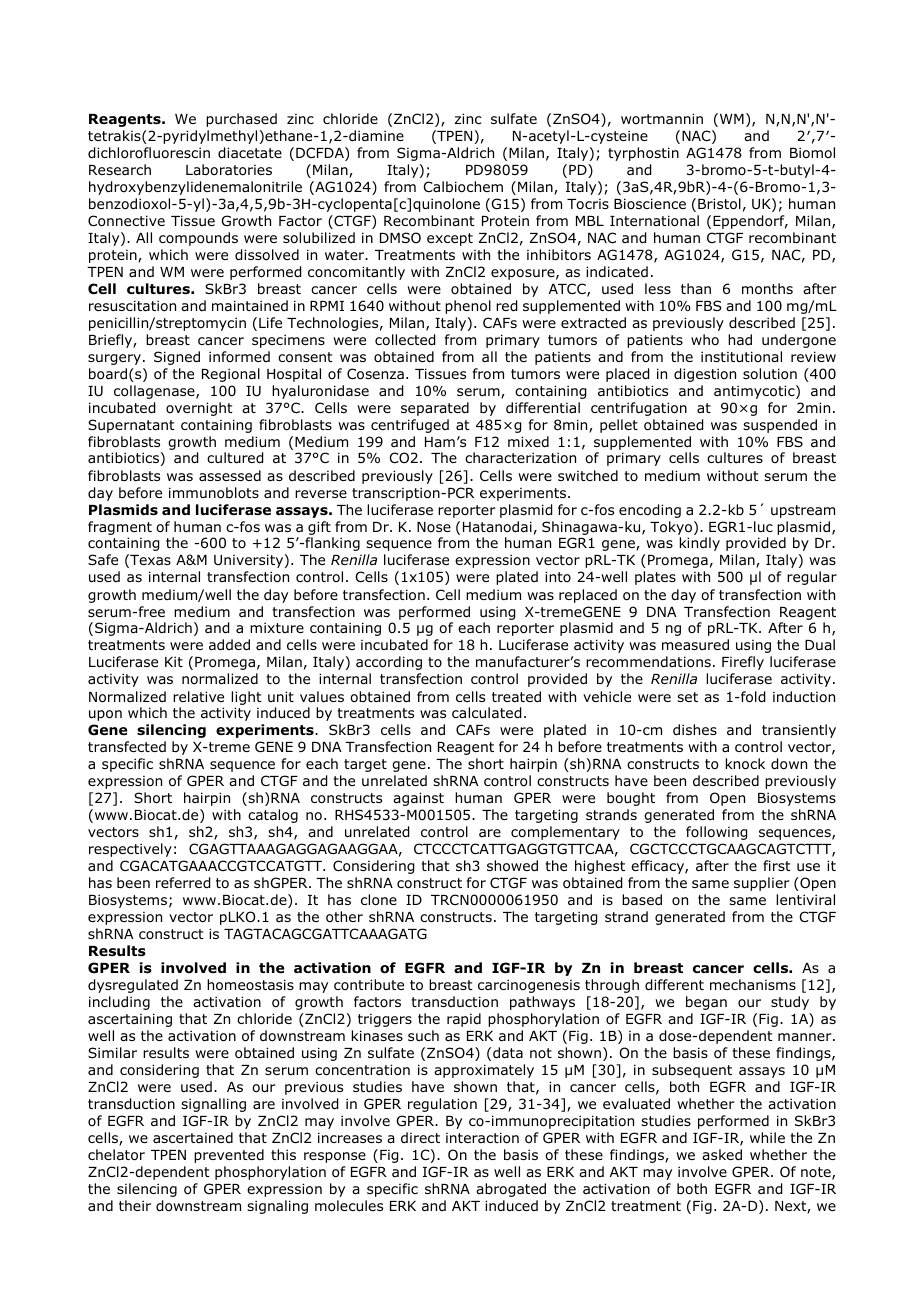 The height and width of the document is (1308, 924). What do you see at coordinates (450, 239) in the document?
I see `except` at bounding box center [450, 239].
